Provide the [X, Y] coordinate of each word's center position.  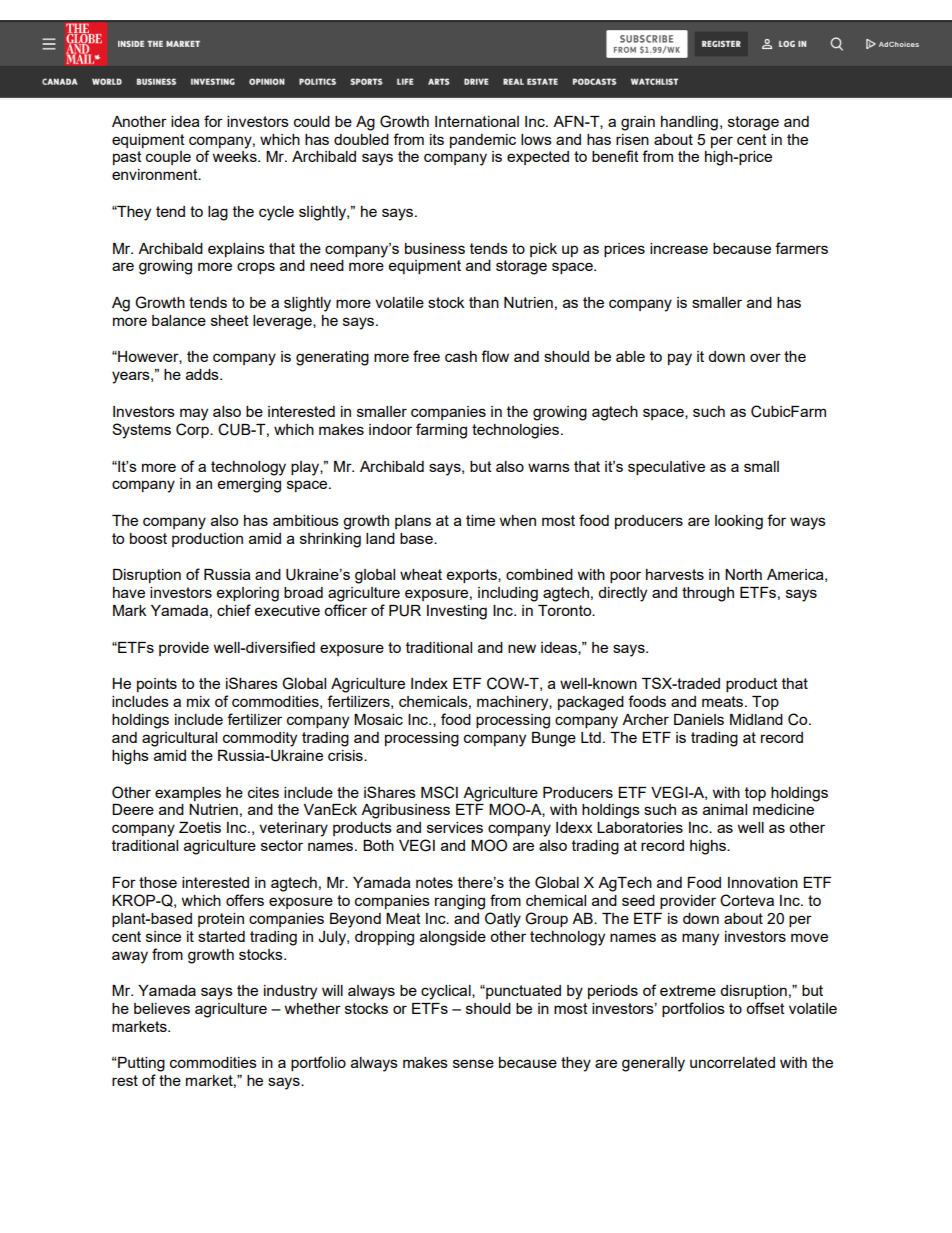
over [765, 357]
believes [162, 1008]
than [484, 302]
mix [198, 701]
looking [739, 522]
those [158, 882]
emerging [249, 485]
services [455, 827]
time [480, 520]
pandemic [483, 141]
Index [429, 683]
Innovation [763, 882]
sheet [230, 320]
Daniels [699, 719]
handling [689, 123]
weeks [236, 156]
